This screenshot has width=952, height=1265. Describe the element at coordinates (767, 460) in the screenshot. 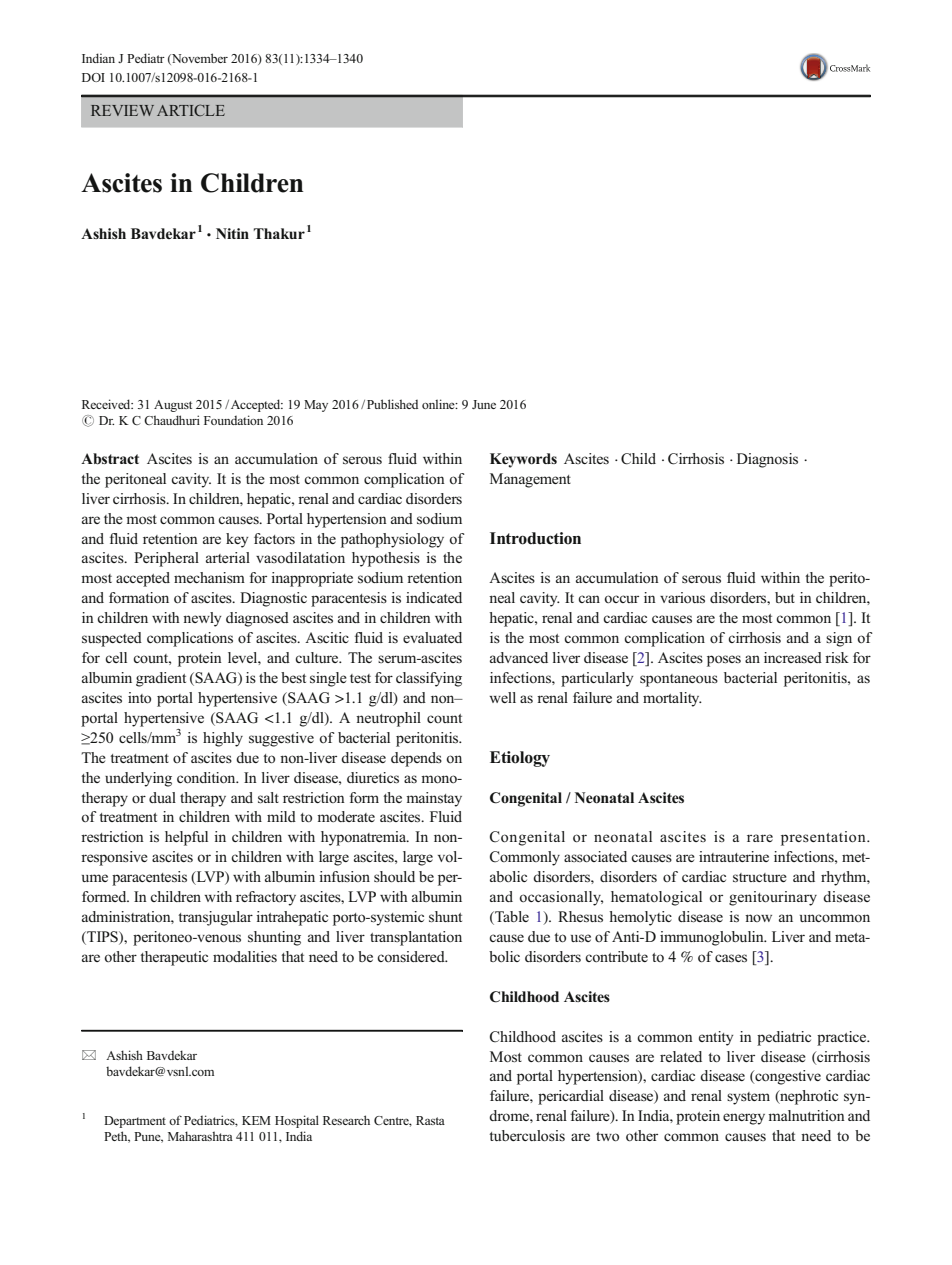

I see `Diagnosis` at that location.
